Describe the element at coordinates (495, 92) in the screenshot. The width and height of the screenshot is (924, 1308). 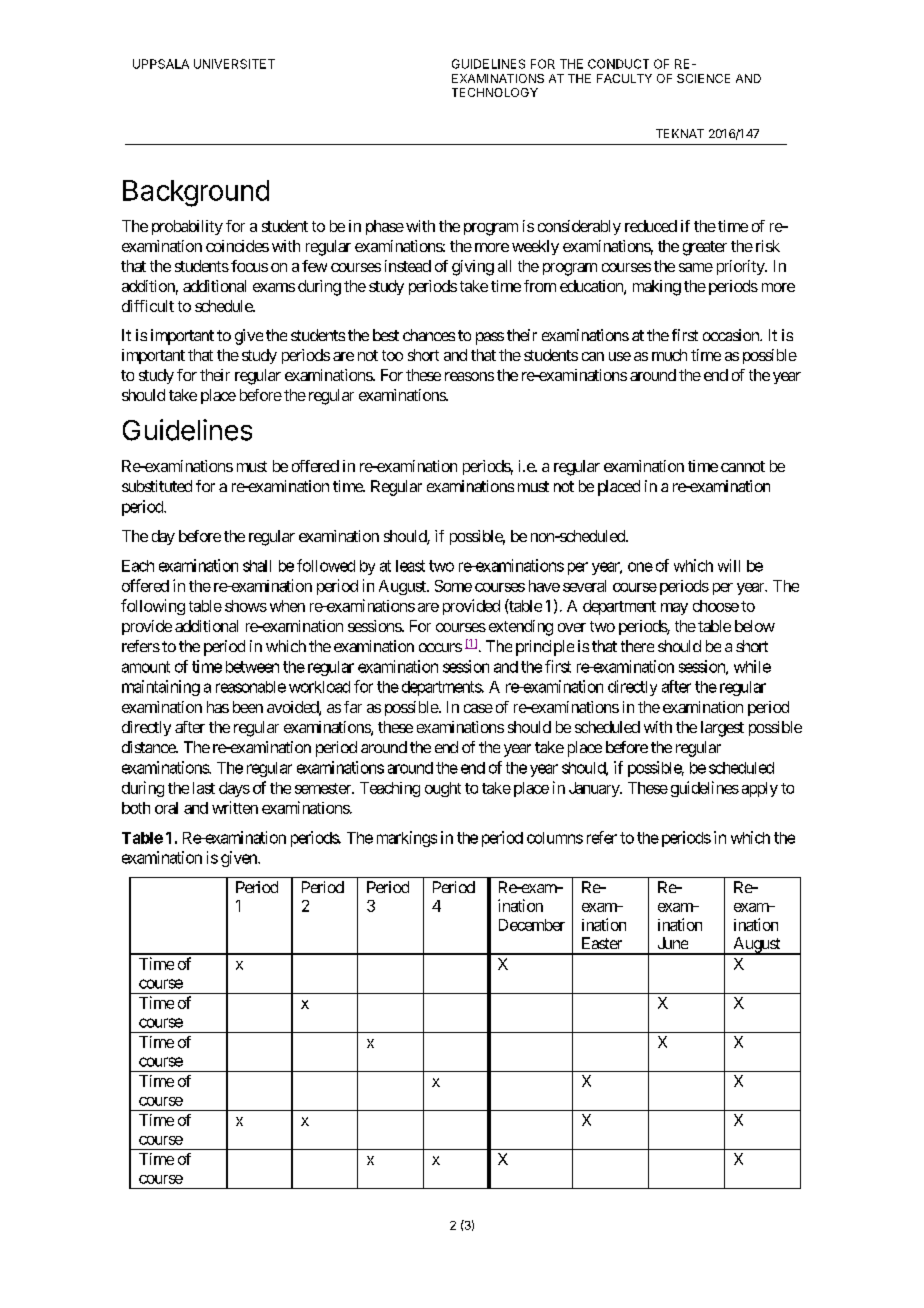
I see `TECHNOLOGY` at that location.
